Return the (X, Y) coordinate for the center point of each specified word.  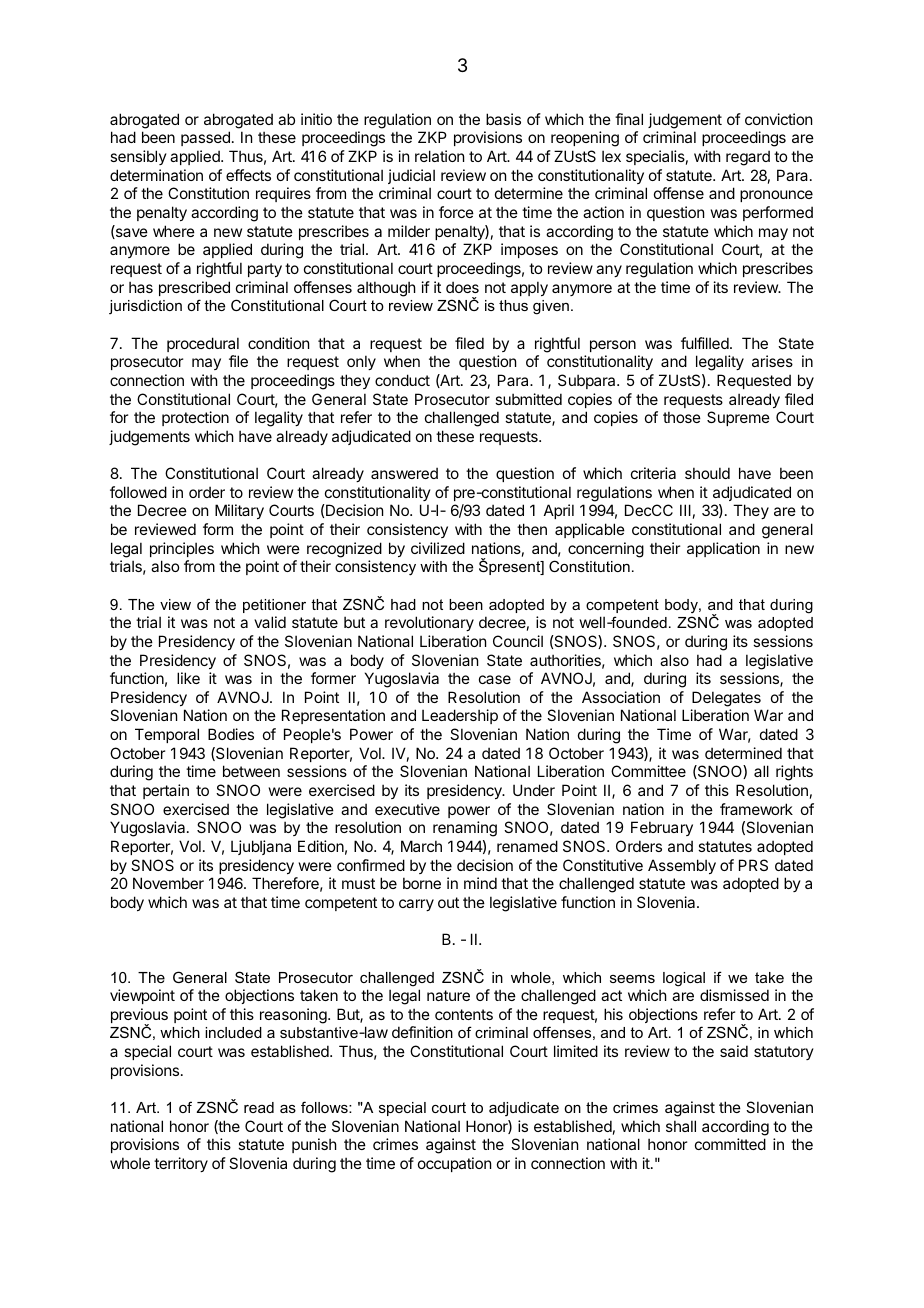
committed (730, 1144)
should (707, 473)
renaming (465, 829)
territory (181, 1164)
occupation (454, 1164)
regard (748, 158)
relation (439, 156)
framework (756, 809)
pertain (166, 791)
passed (205, 138)
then (532, 529)
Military (239, 511)
